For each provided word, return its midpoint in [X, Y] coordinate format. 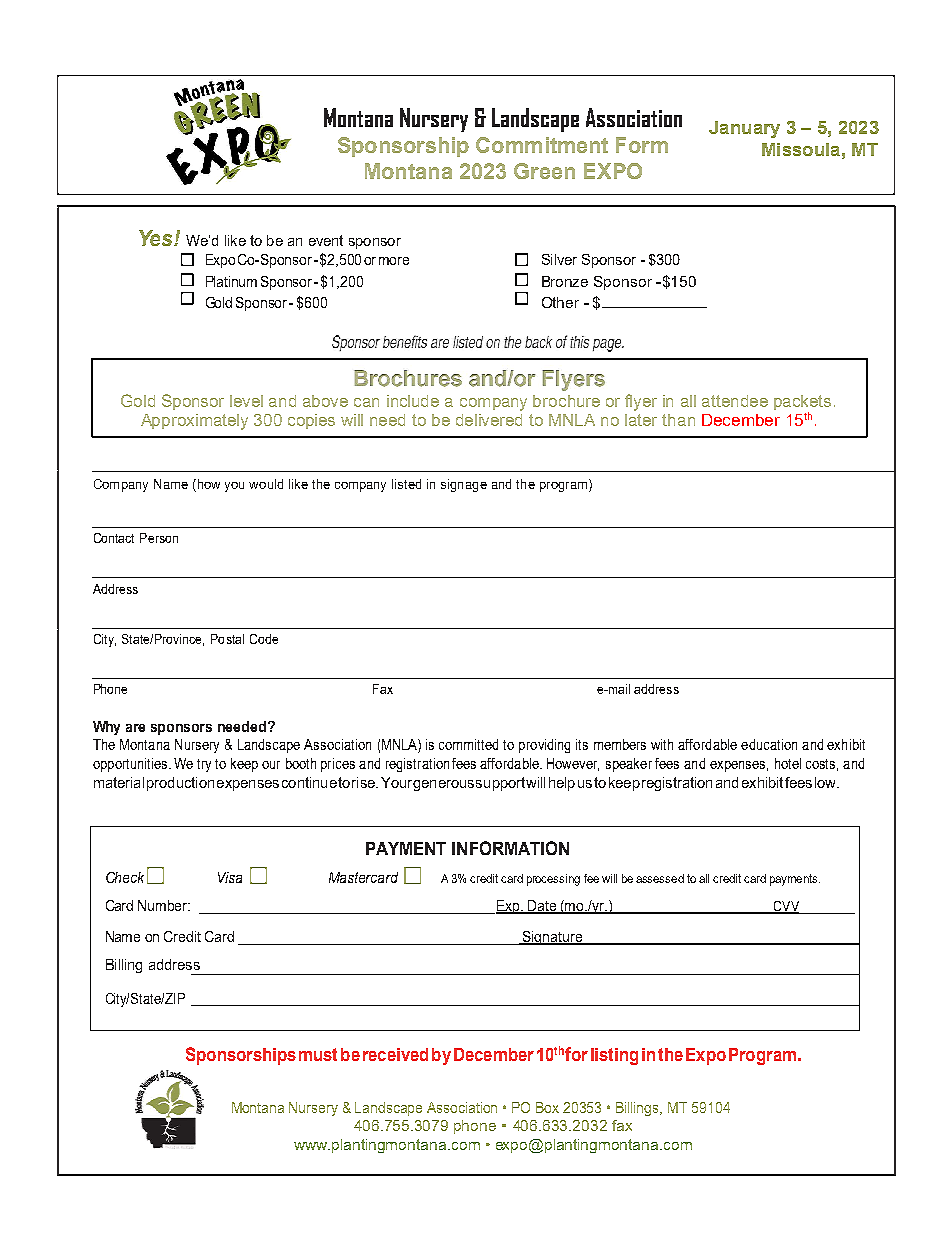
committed [468, 744]
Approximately [194, 422]
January [744, 129]
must [318, 1054]
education [769, 744]
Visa [230, 877]
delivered [489, 420]
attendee [735, 401]
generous [443, 785]
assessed [660, 878]
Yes [157, 238]
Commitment [542, 145]
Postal [227, 639]
